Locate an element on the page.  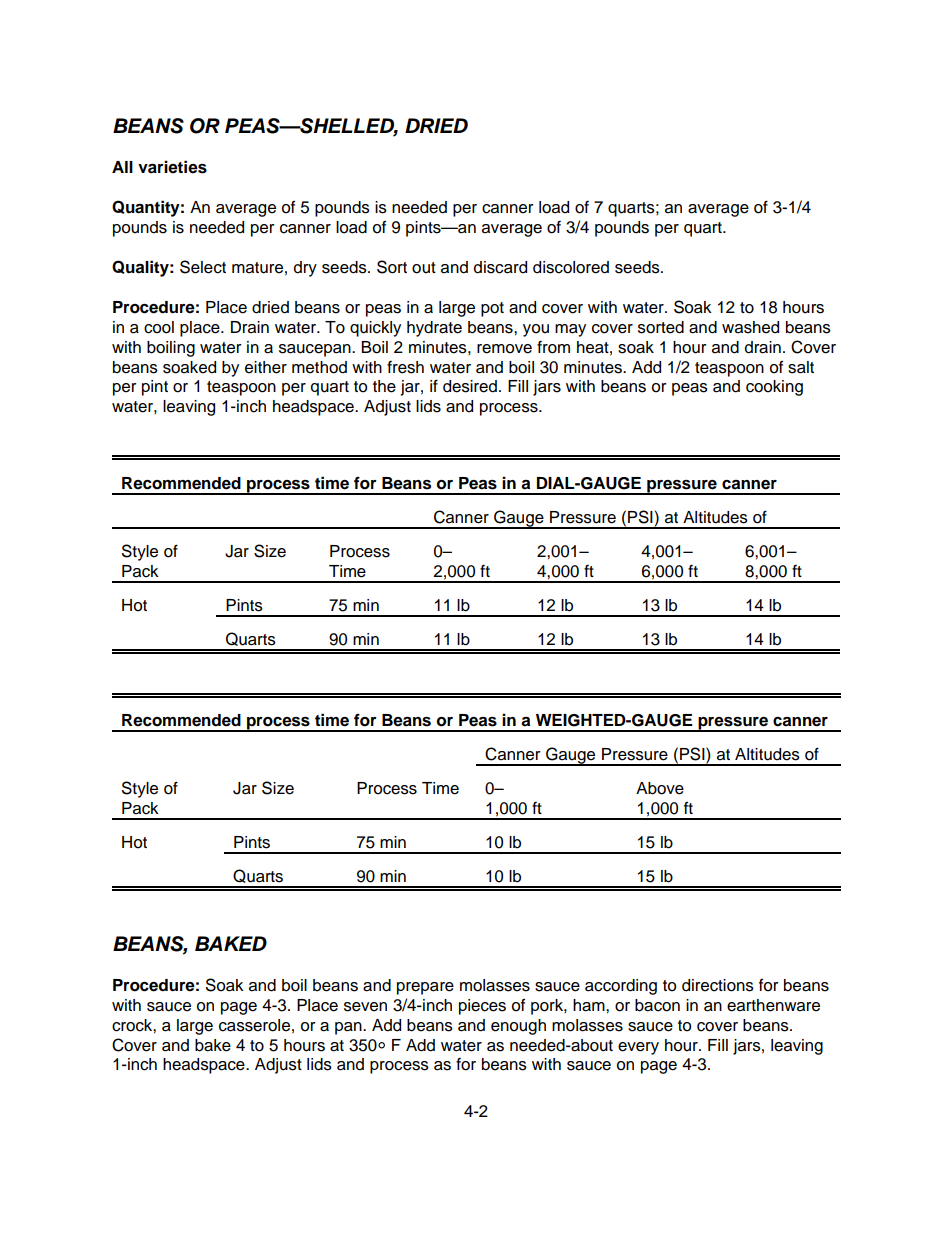
seven is located at coordinates (365, 1007).
